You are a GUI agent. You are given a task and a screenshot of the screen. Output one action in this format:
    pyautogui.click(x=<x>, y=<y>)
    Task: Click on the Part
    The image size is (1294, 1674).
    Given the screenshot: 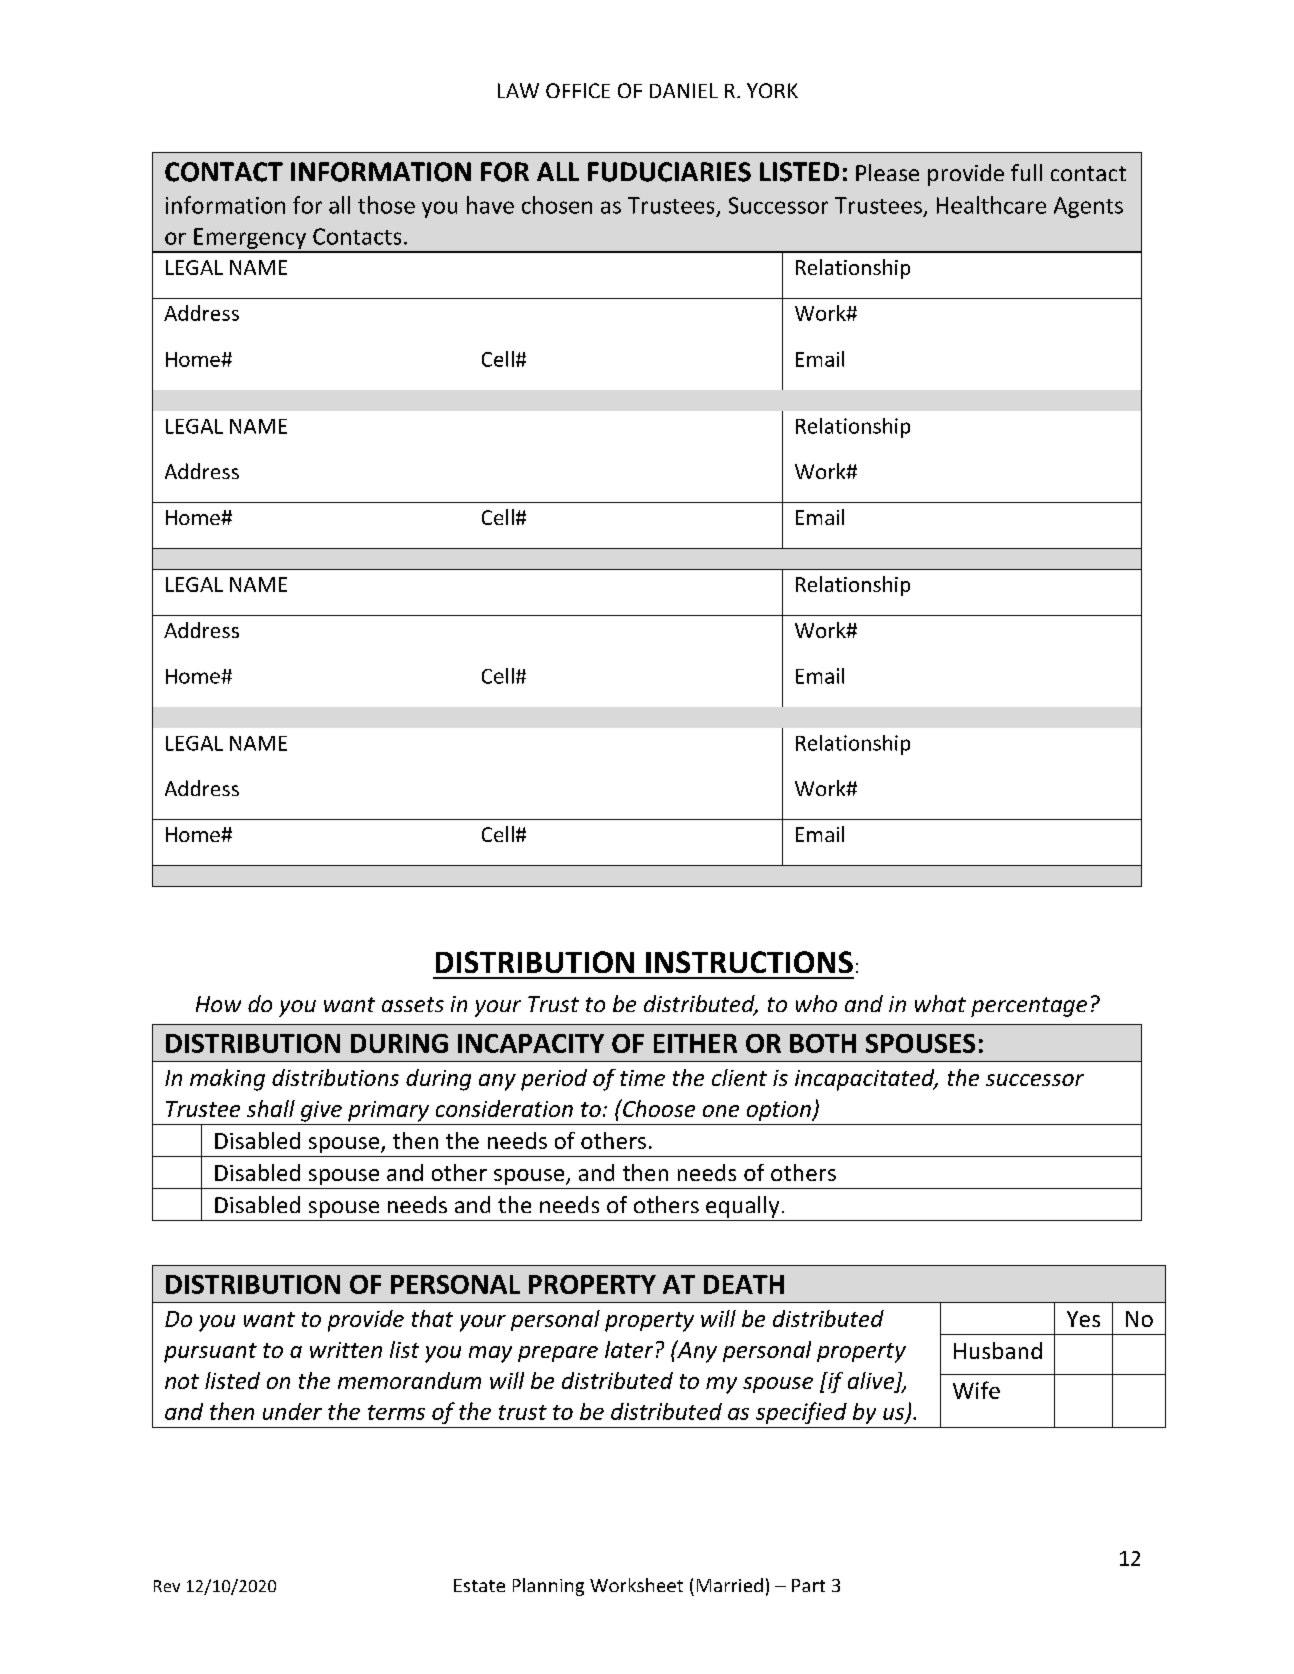 What is the action you would take?
    pyautogui.click(x=808, y=1585)
